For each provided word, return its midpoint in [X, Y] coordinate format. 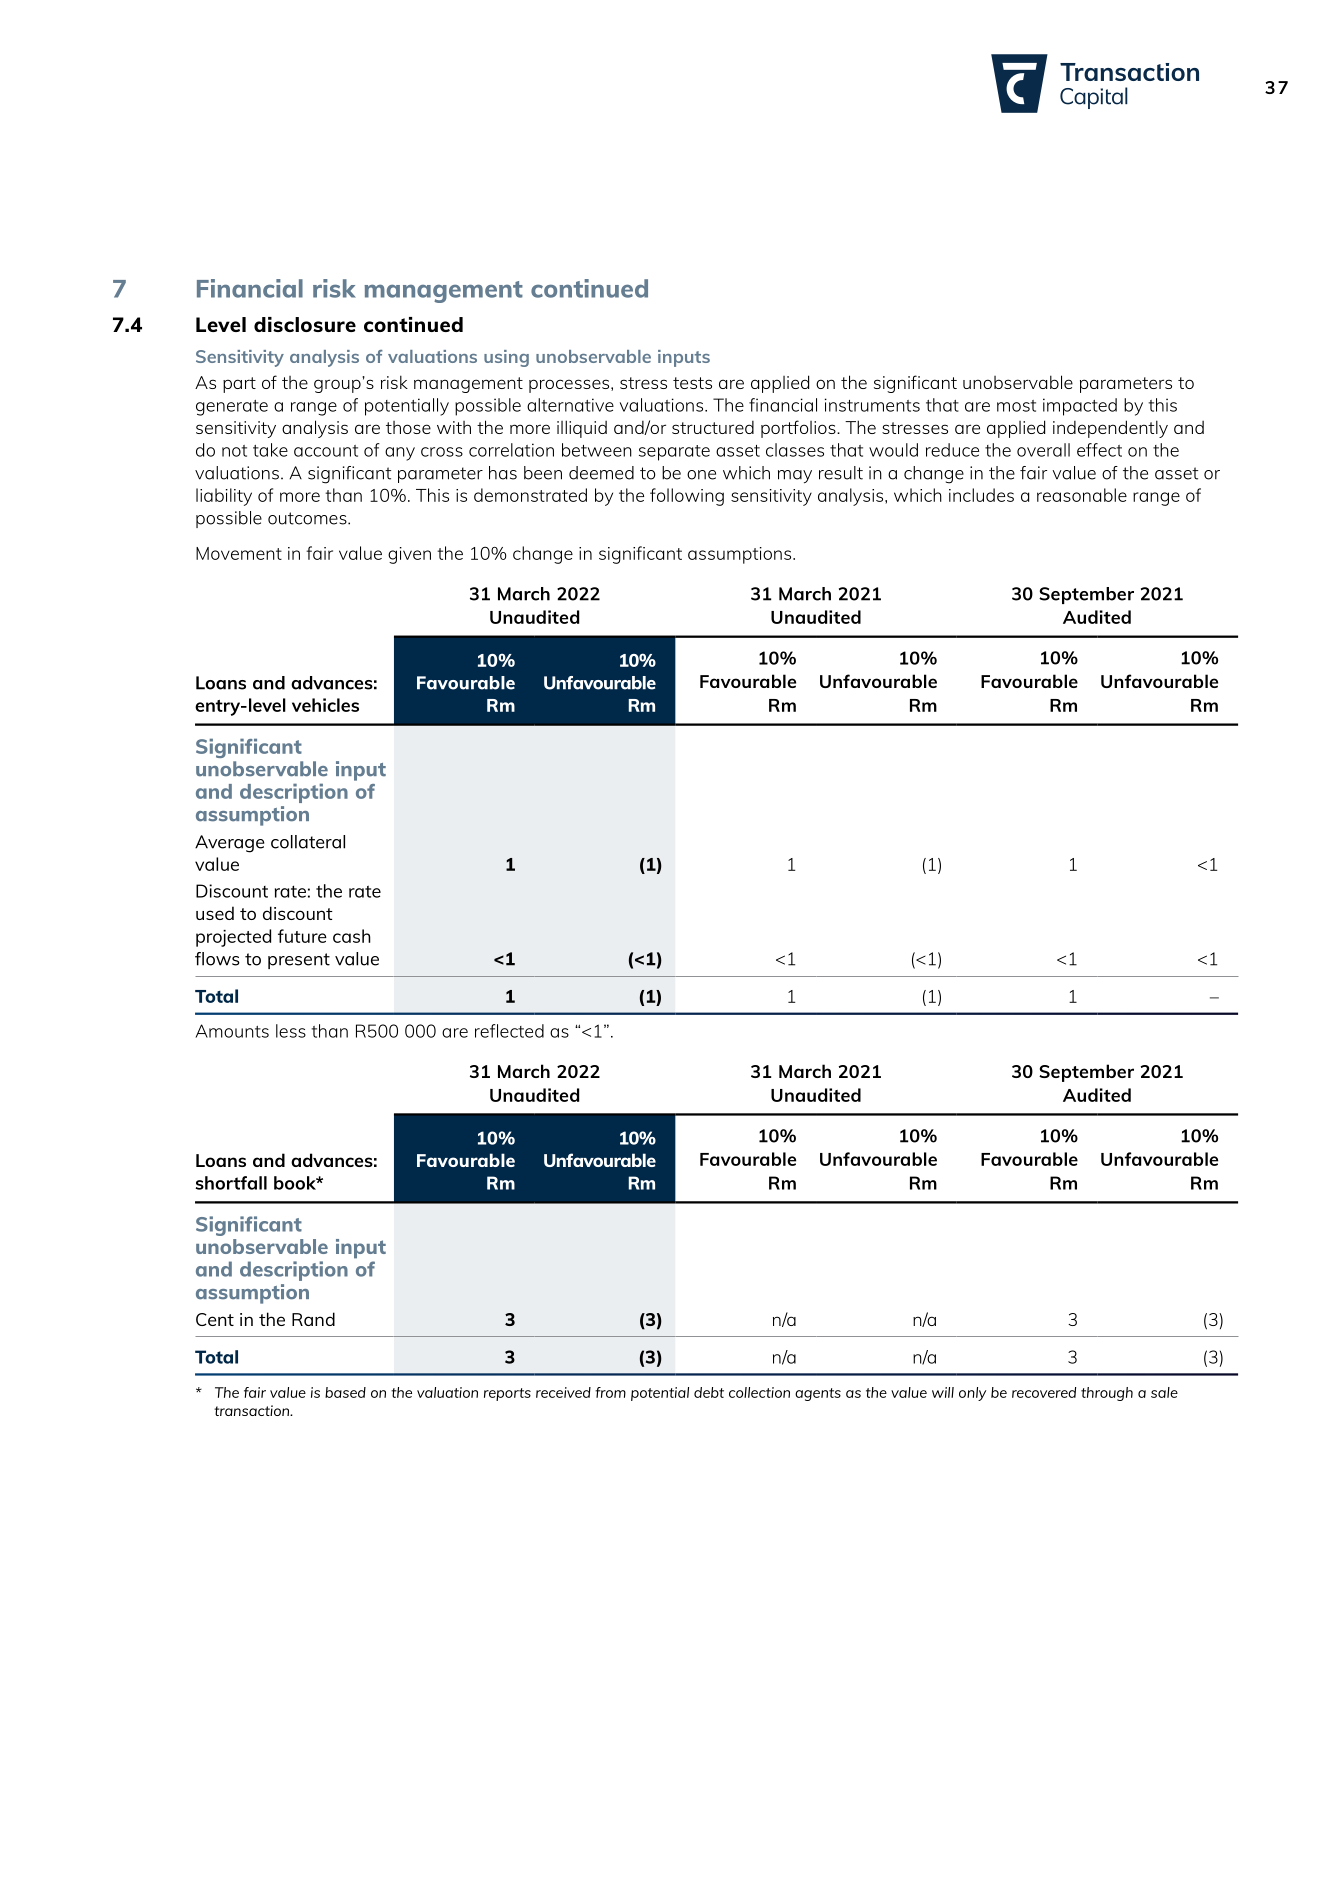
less [291, 1031]
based [345, 1392]
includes [981, 495]
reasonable [1082, 495]
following [687, 497]
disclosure [305, 324]
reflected [509, 1031]
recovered [1044, 1392]
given [409, 555]
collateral [308, 842]
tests [692, 383]
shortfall [231, 1183]
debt [709, 1392]
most [1016, 406]
